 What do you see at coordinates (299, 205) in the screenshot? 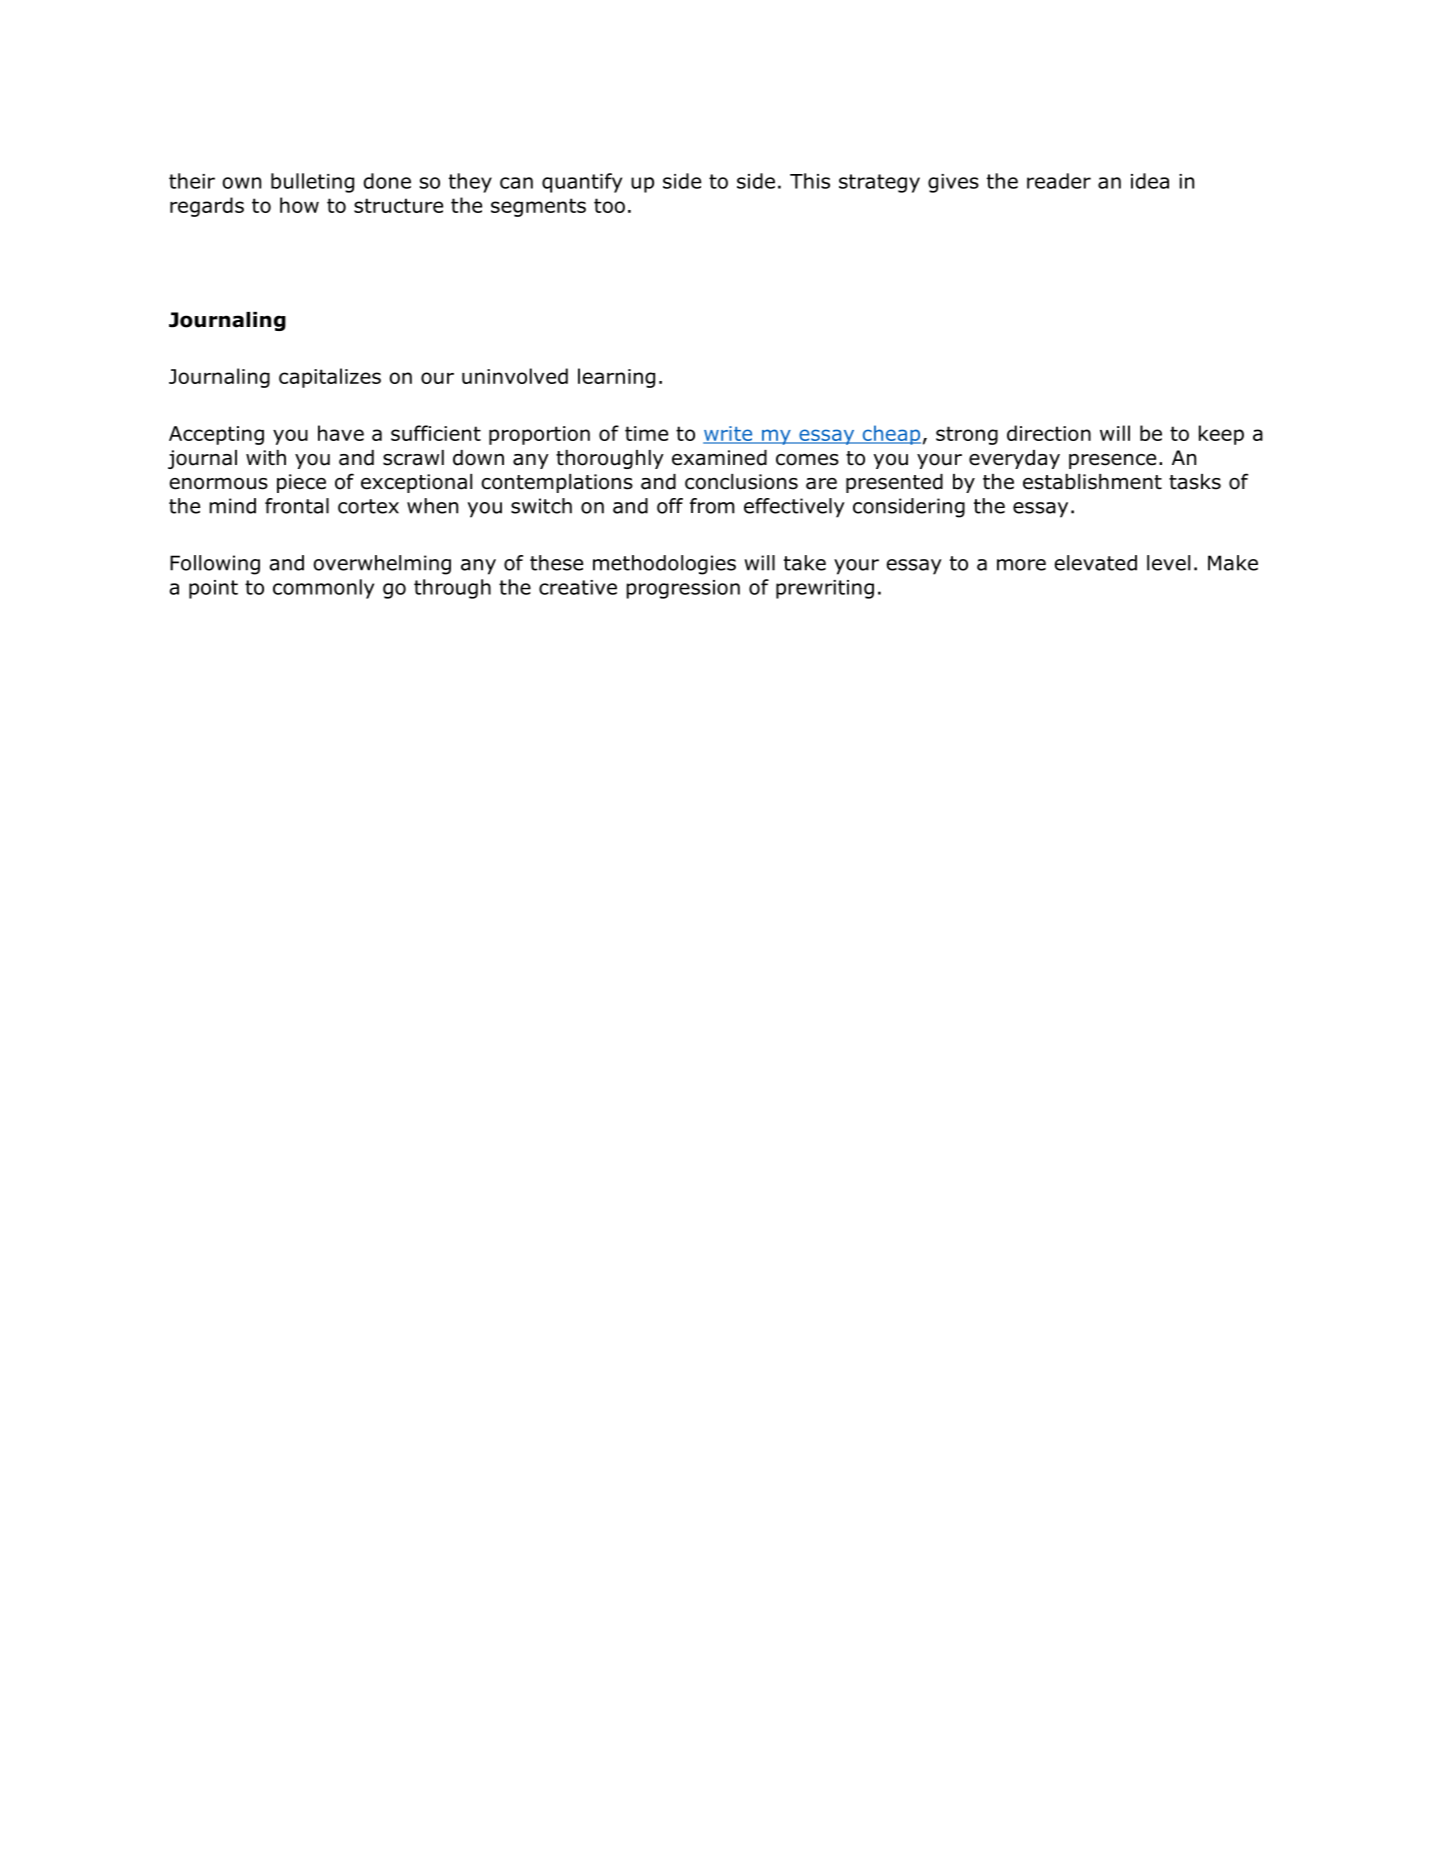
I see `how` at bounding box center [299, 205].
